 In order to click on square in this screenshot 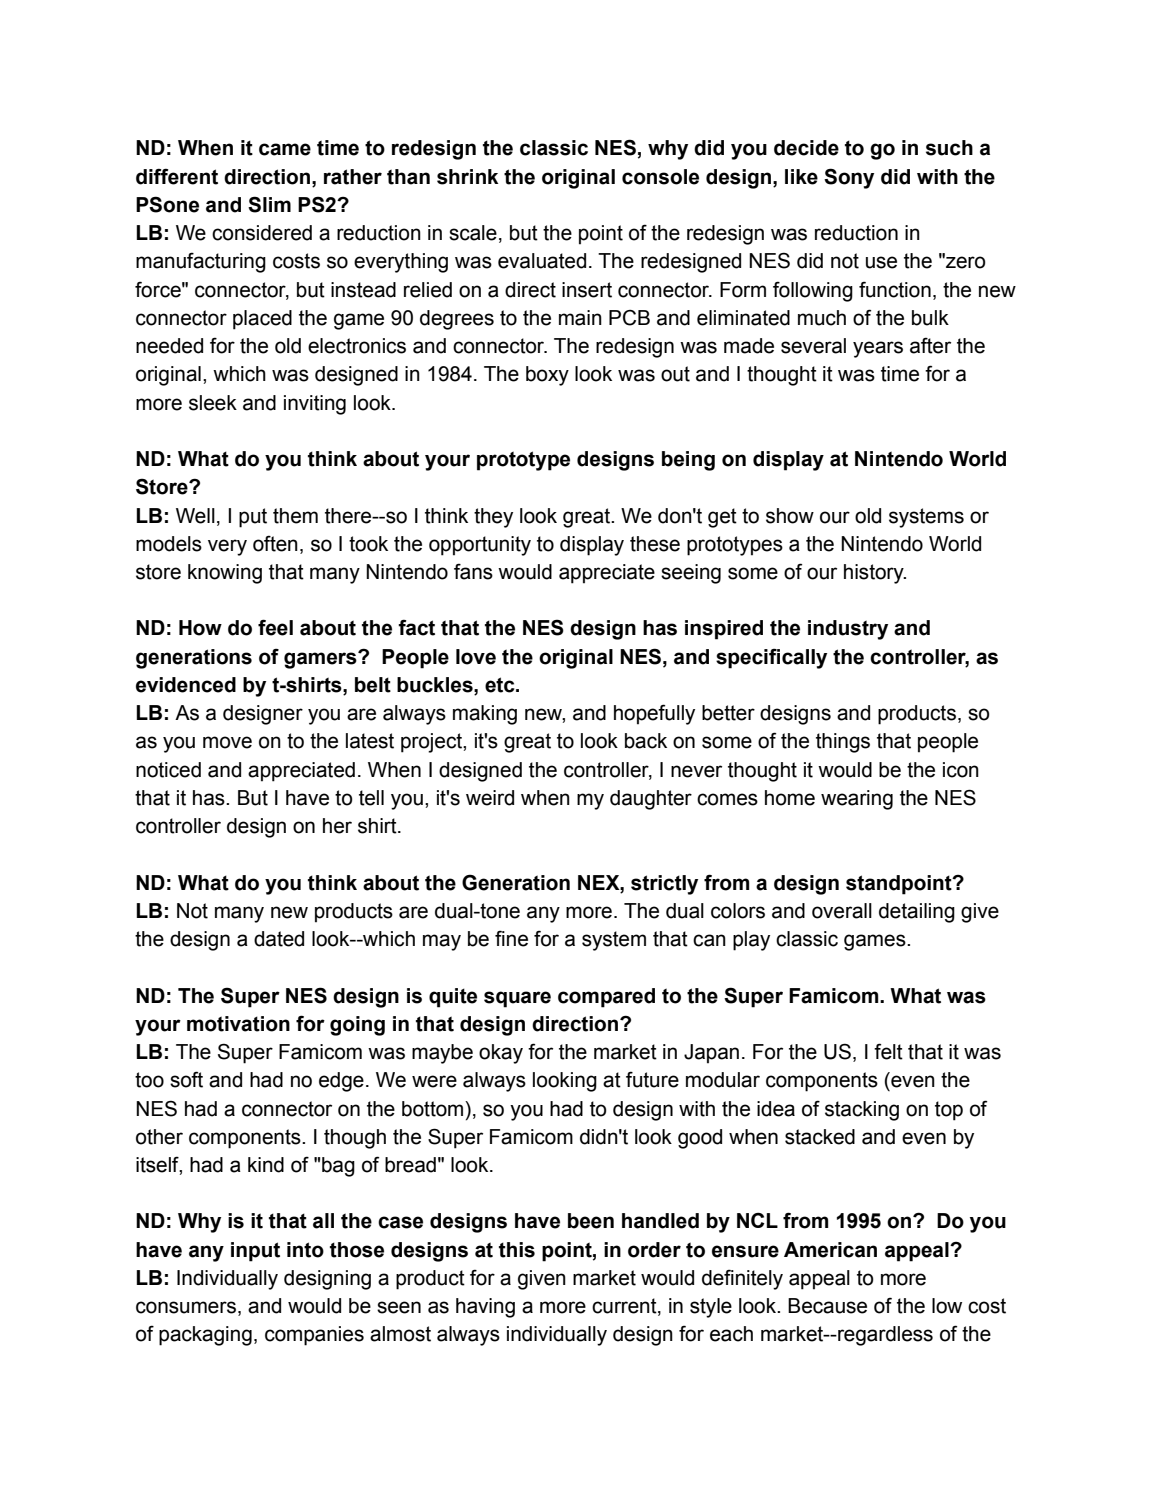, I will do `click(517, 999)`.
